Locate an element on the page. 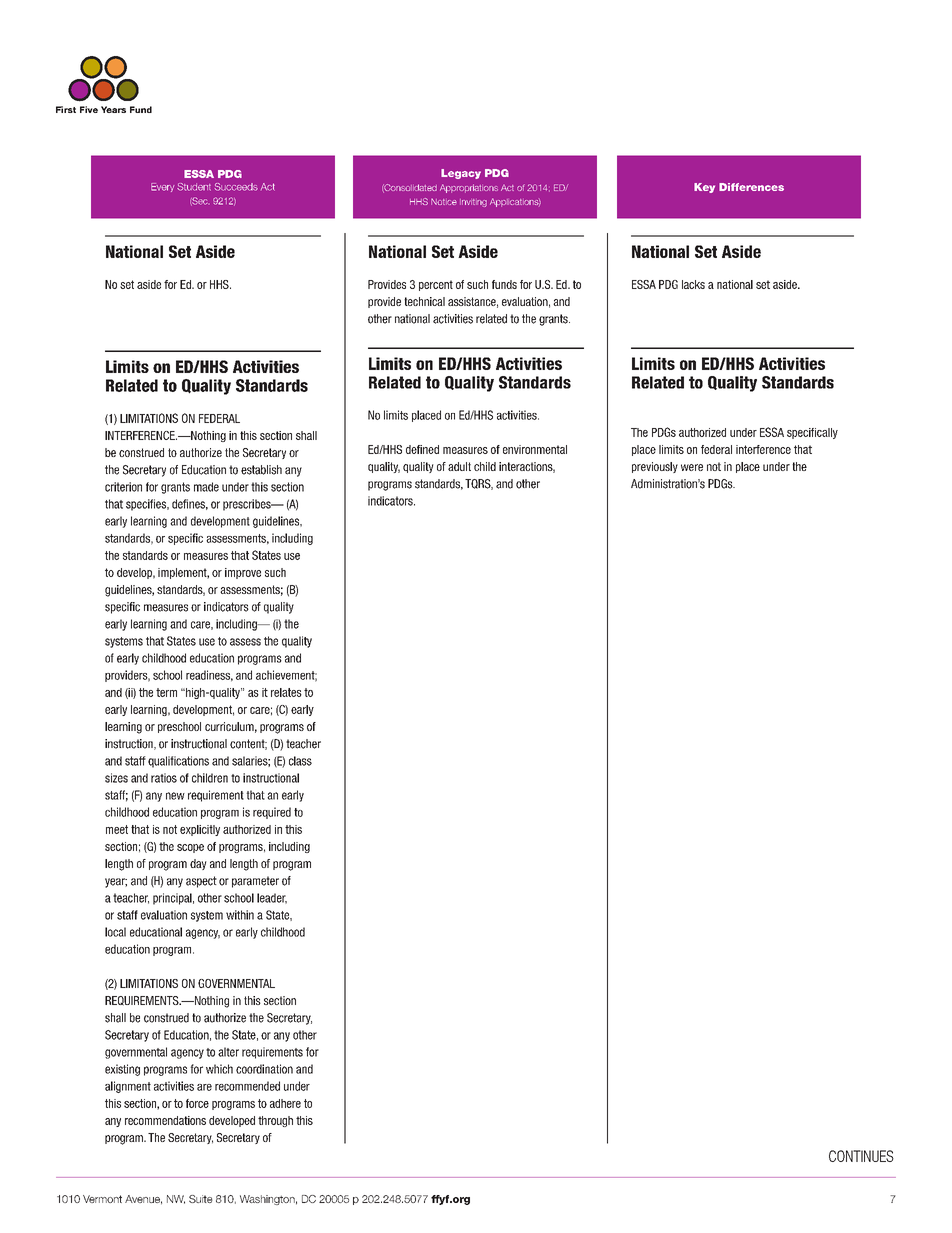  were is located at coordinates (692, 467).
